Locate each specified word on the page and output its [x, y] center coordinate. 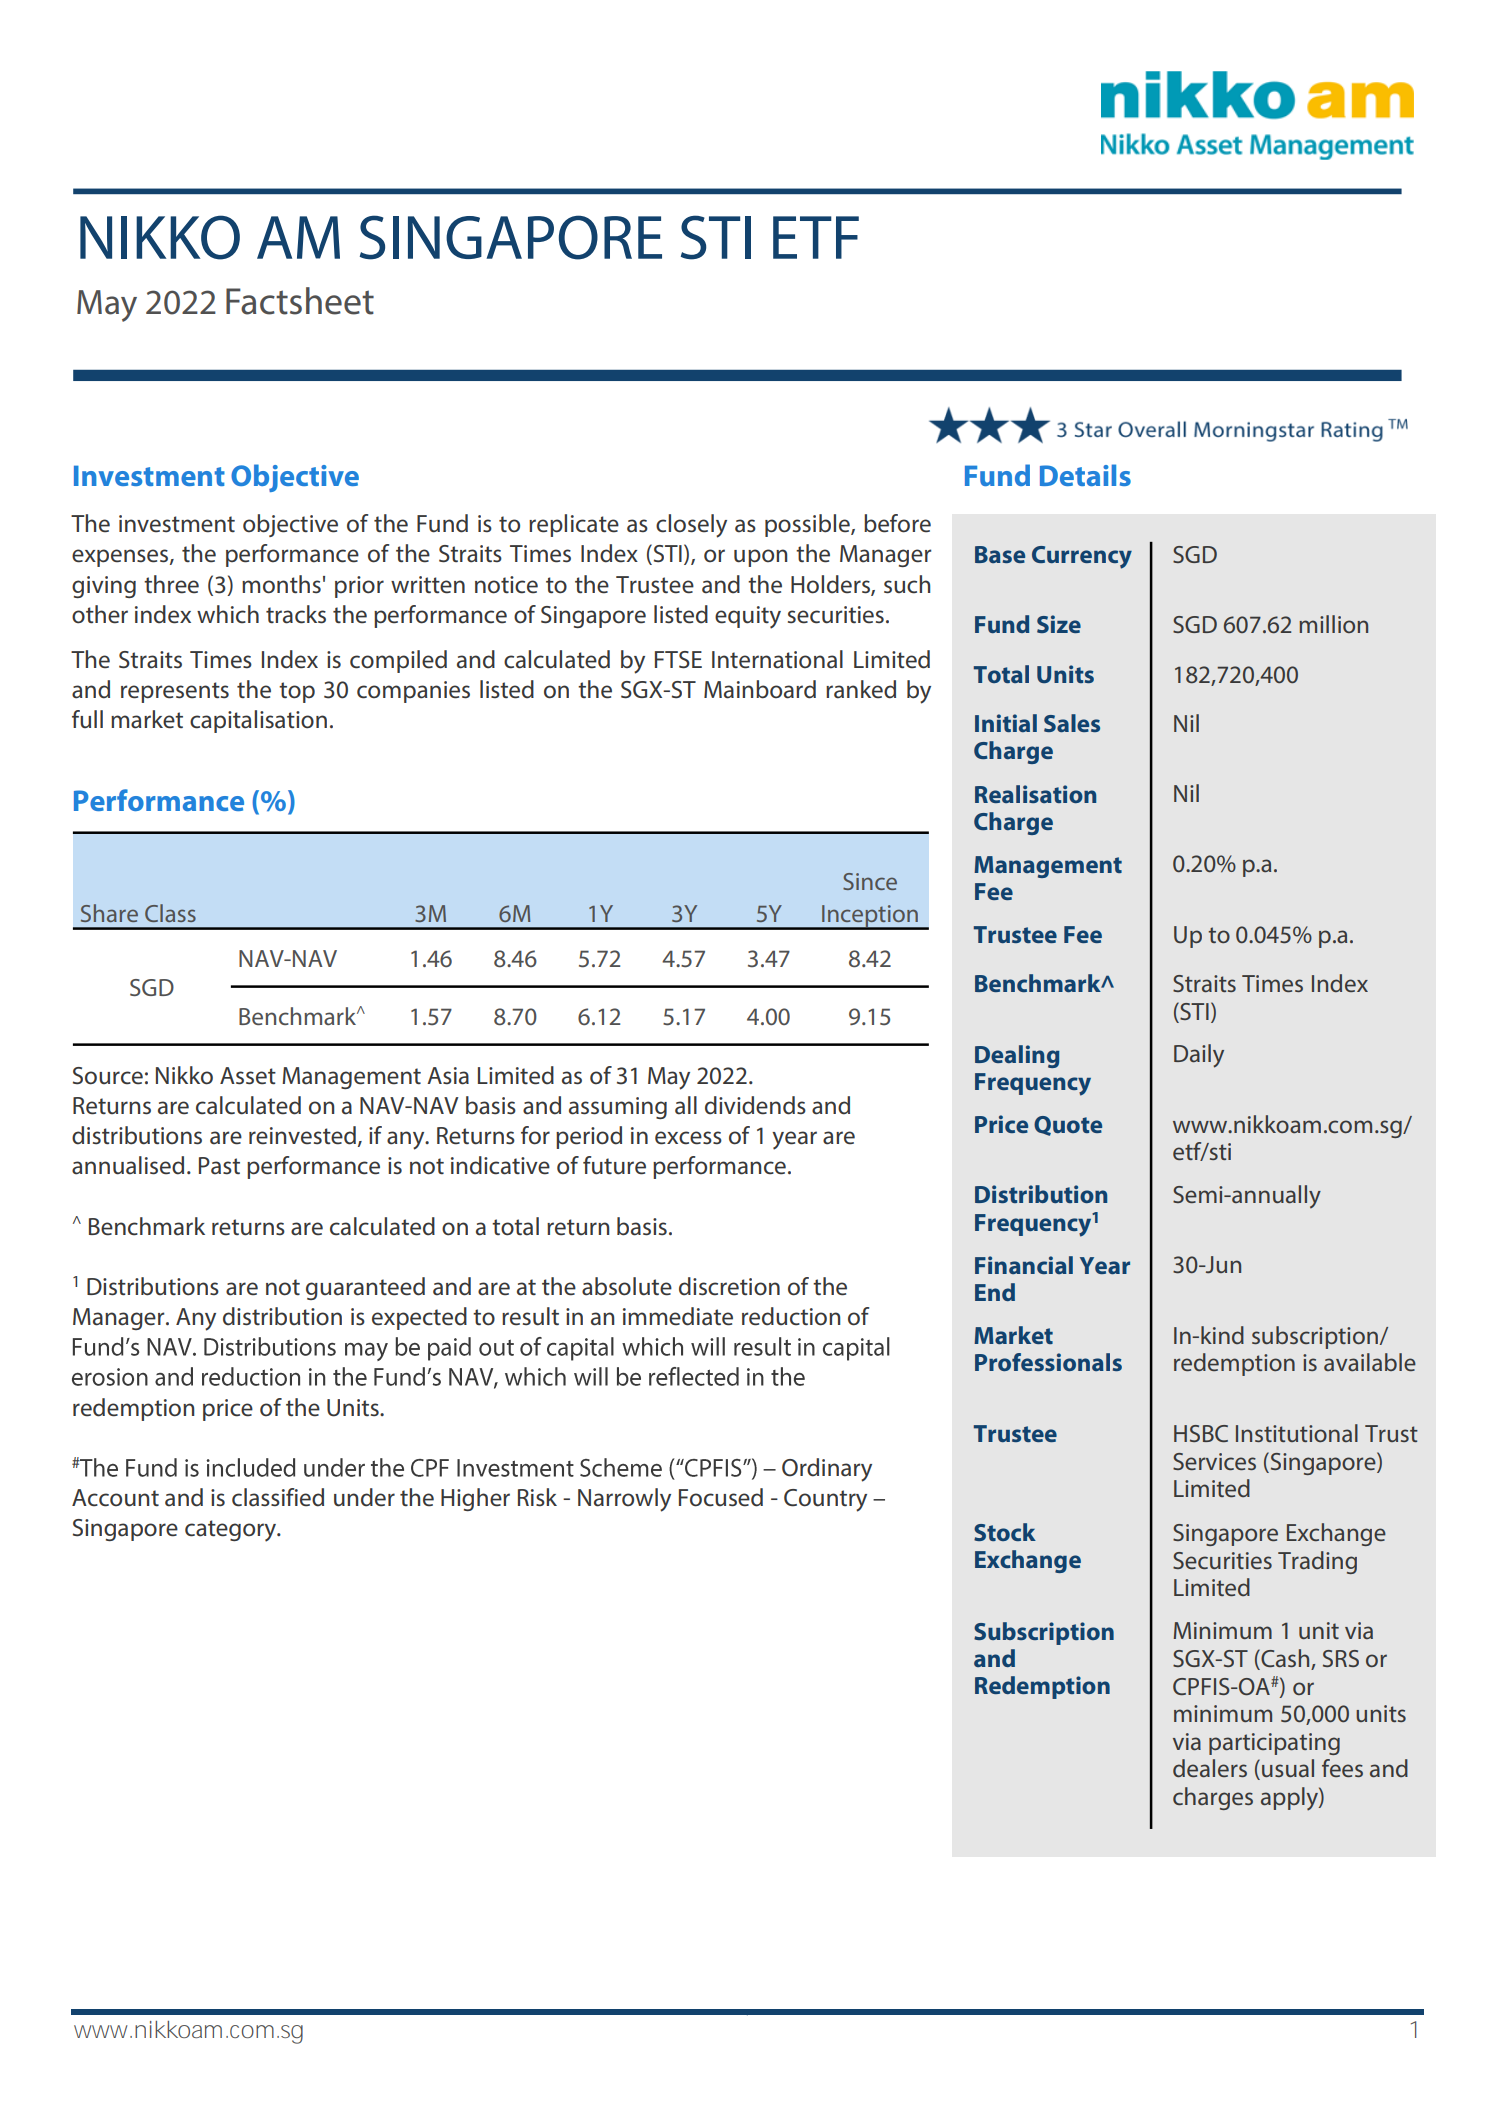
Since [870, 881]
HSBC [1201, 1433]
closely [691, 526]
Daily [1199, 1056]
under [364, 1497]
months [281, 584]
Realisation [1035, 794]
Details [1085, 475]
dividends [755, 1105]
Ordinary [827, 1470]
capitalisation [258, 721]
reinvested [302, 1135]
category [231, 1531]
